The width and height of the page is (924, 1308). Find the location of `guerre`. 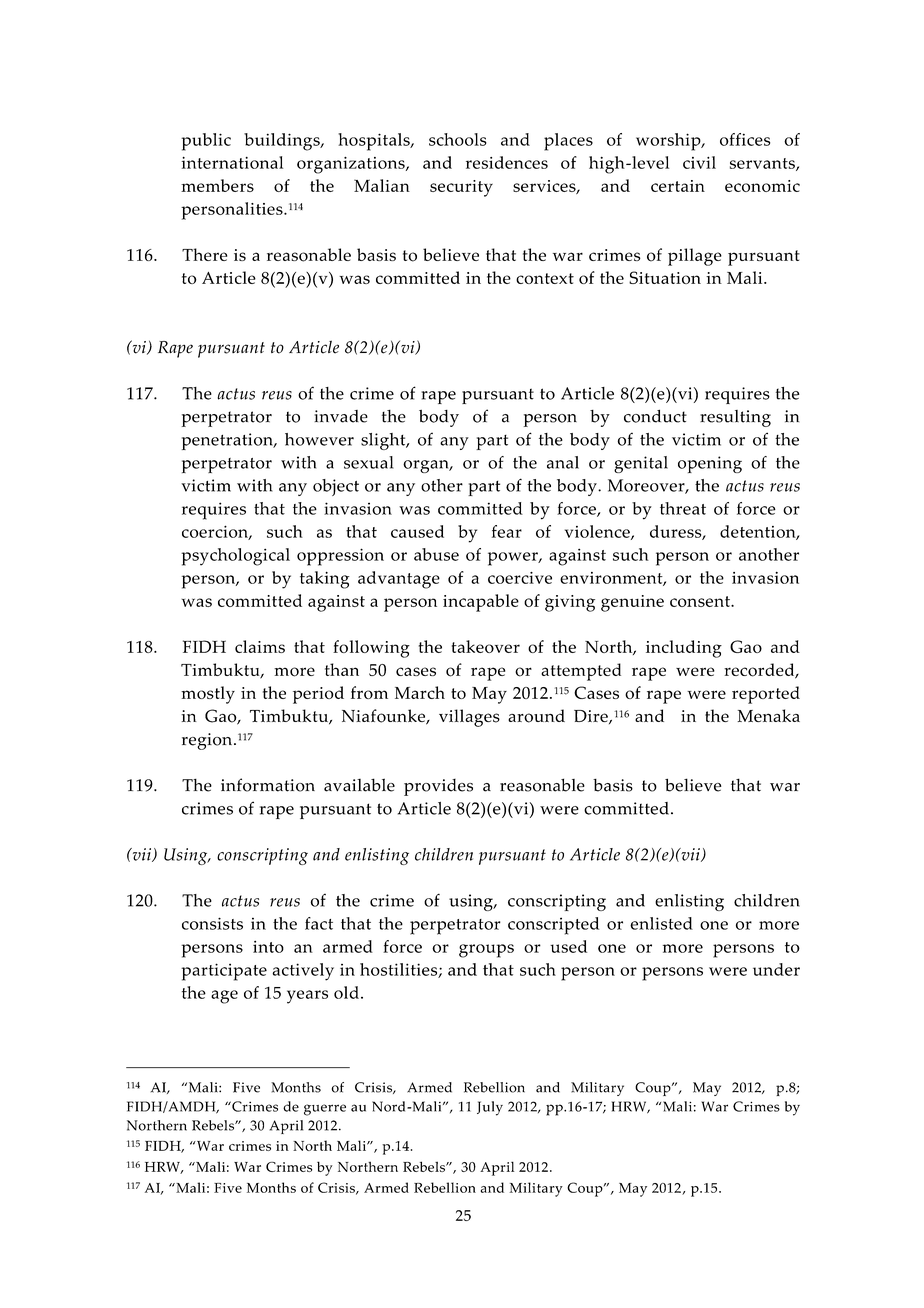

guerre is located at coordinates (325, 1110).
